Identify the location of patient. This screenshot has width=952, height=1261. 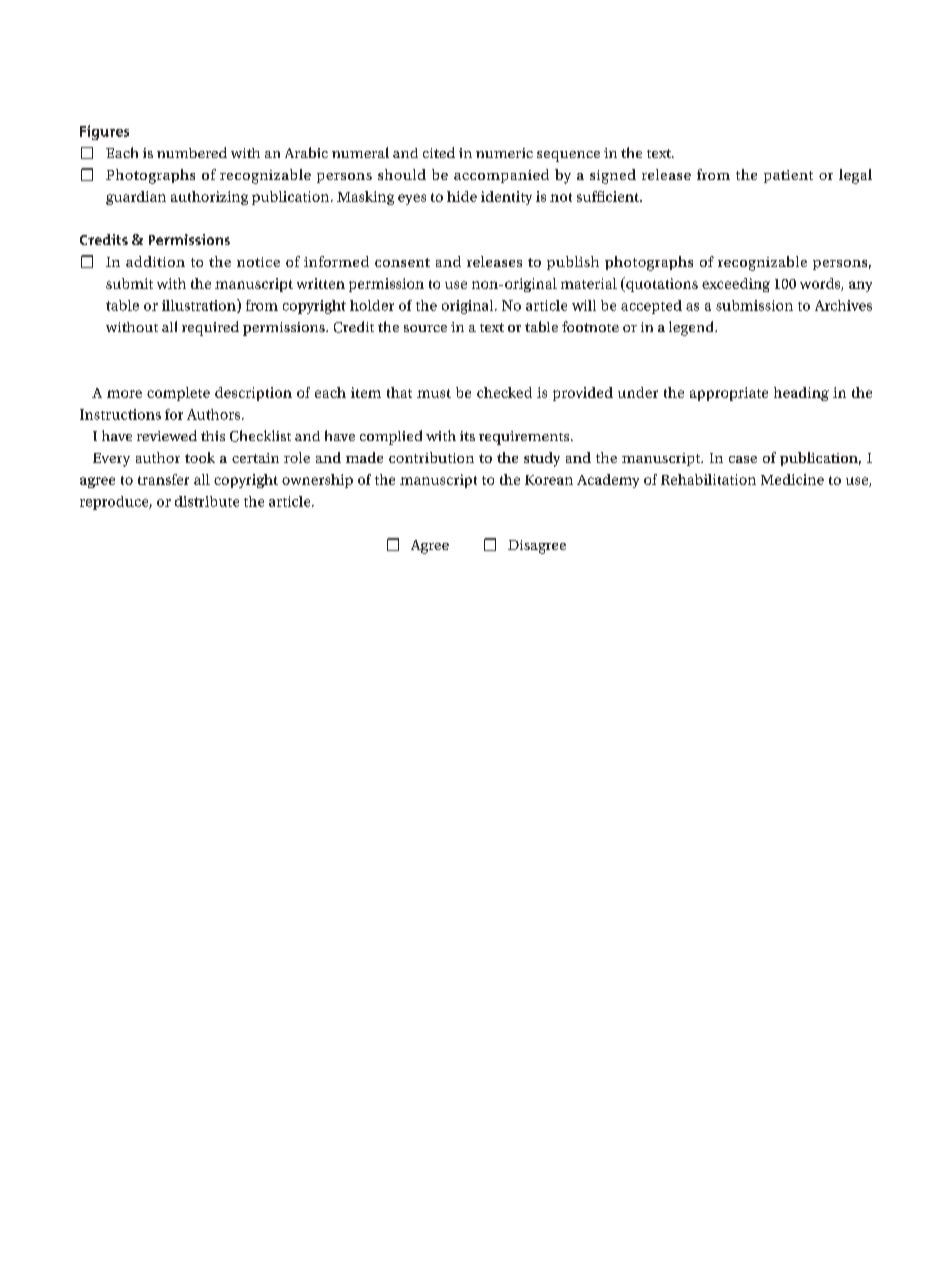
(788, 176).
